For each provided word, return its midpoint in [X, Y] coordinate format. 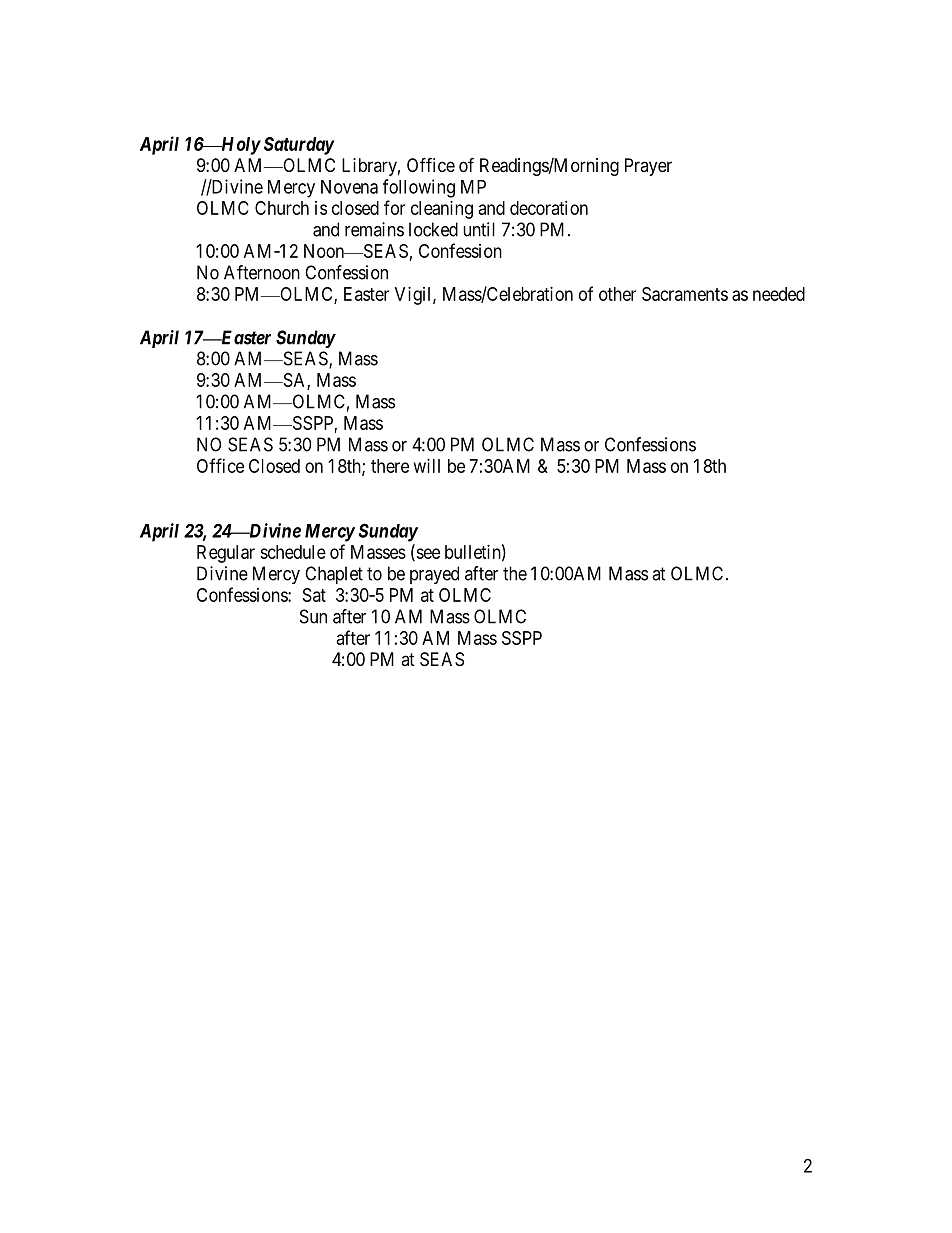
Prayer [648, 167]
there [390, 466]
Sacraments [685, 294]
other [617, 294]
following [419, 188]
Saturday [299, 146]
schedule [293, 552]
